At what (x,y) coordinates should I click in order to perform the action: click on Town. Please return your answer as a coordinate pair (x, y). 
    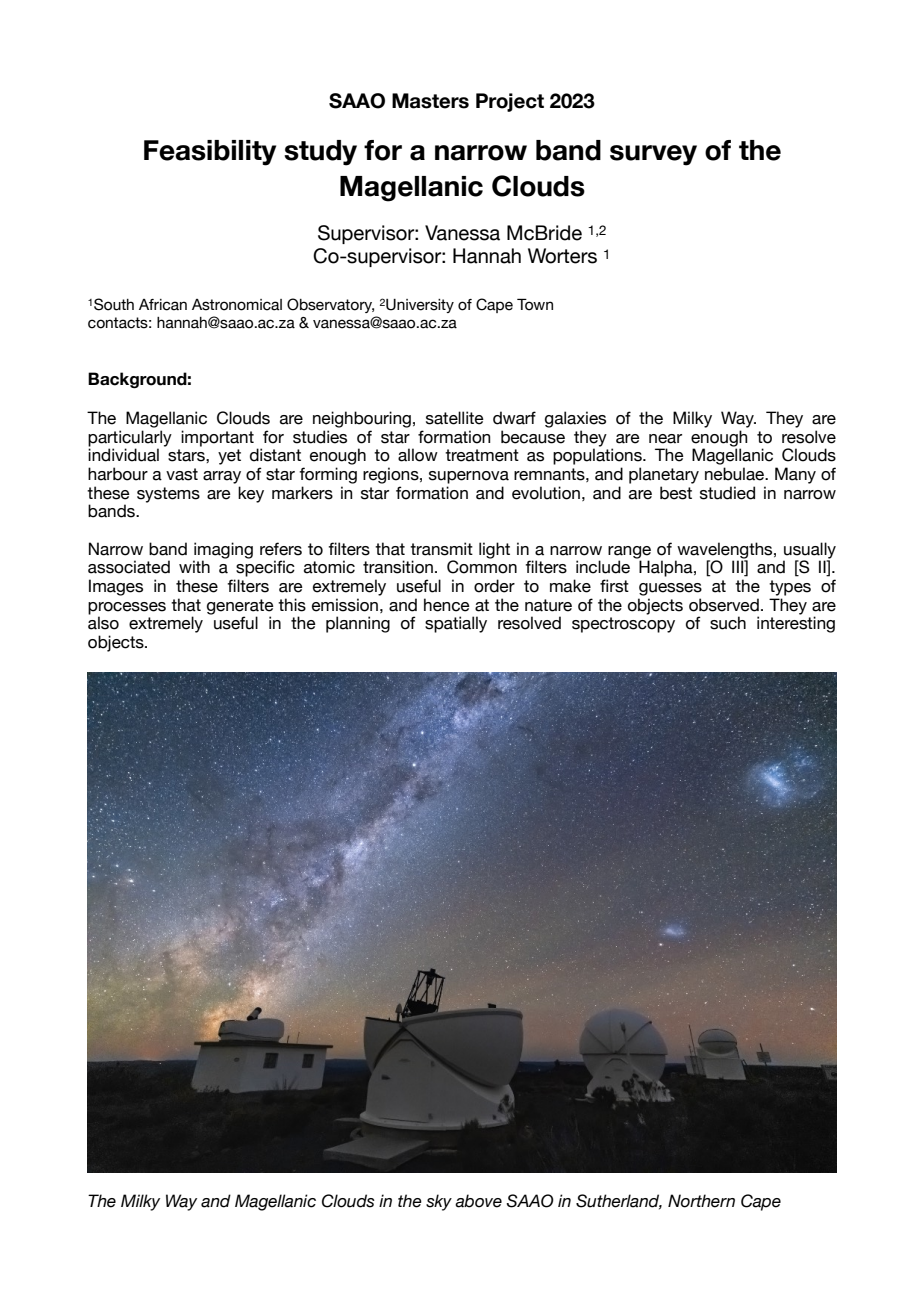
    Looking at the image, I should click on (535, 304).
